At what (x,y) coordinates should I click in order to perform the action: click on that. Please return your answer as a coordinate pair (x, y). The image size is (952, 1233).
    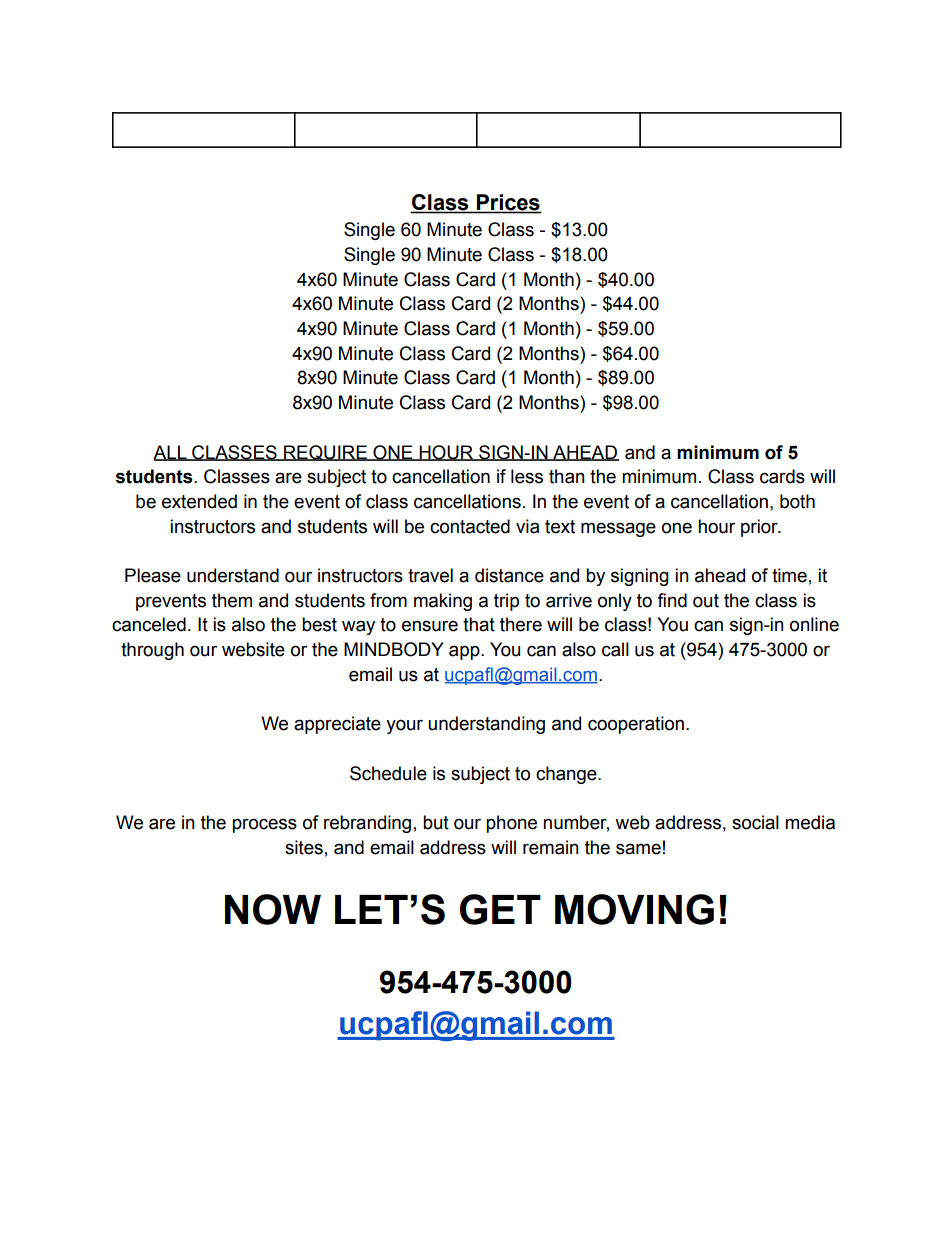
    Looking at the image, I should click on (479, 624).
